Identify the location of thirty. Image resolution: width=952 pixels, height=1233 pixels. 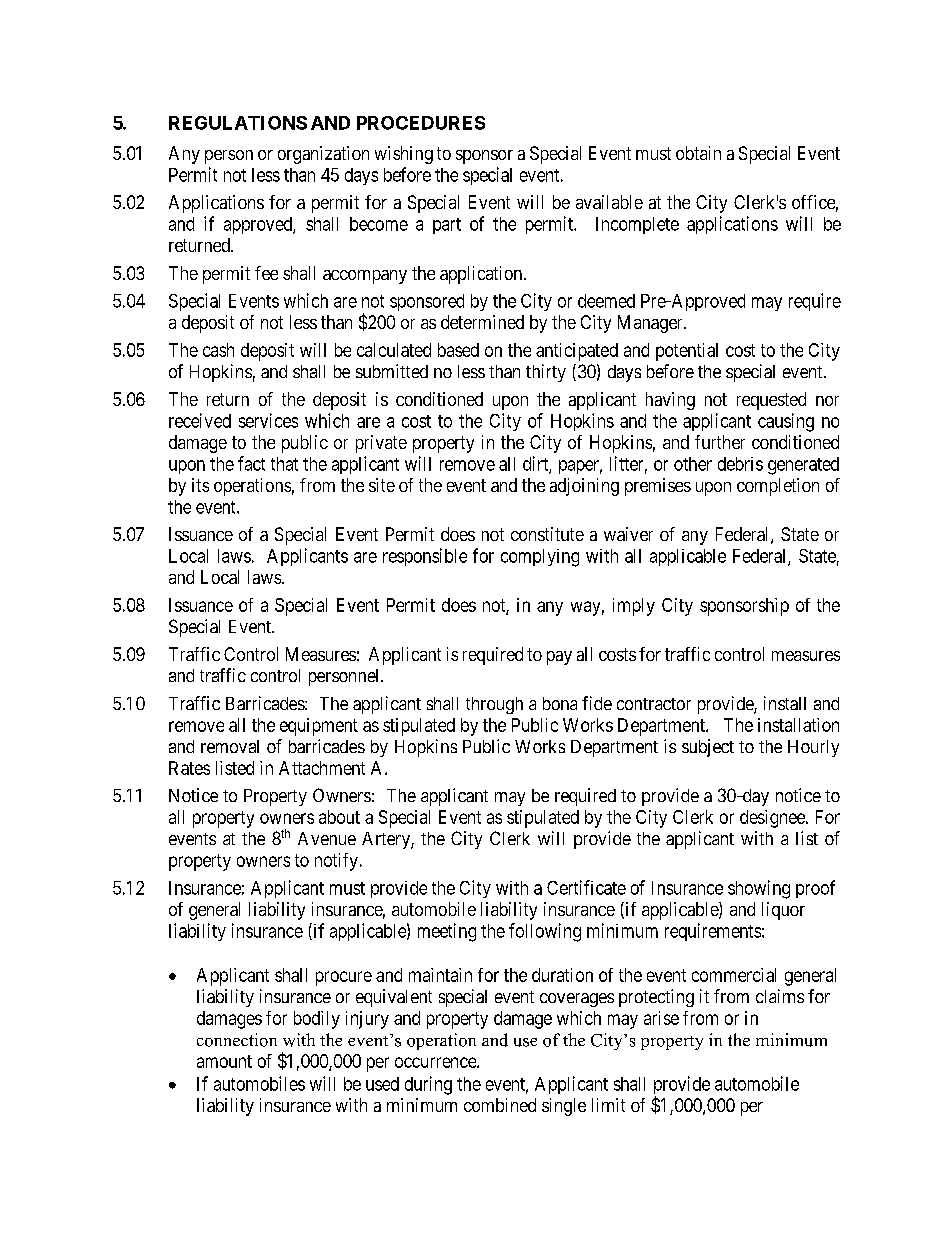
(546, 373).
